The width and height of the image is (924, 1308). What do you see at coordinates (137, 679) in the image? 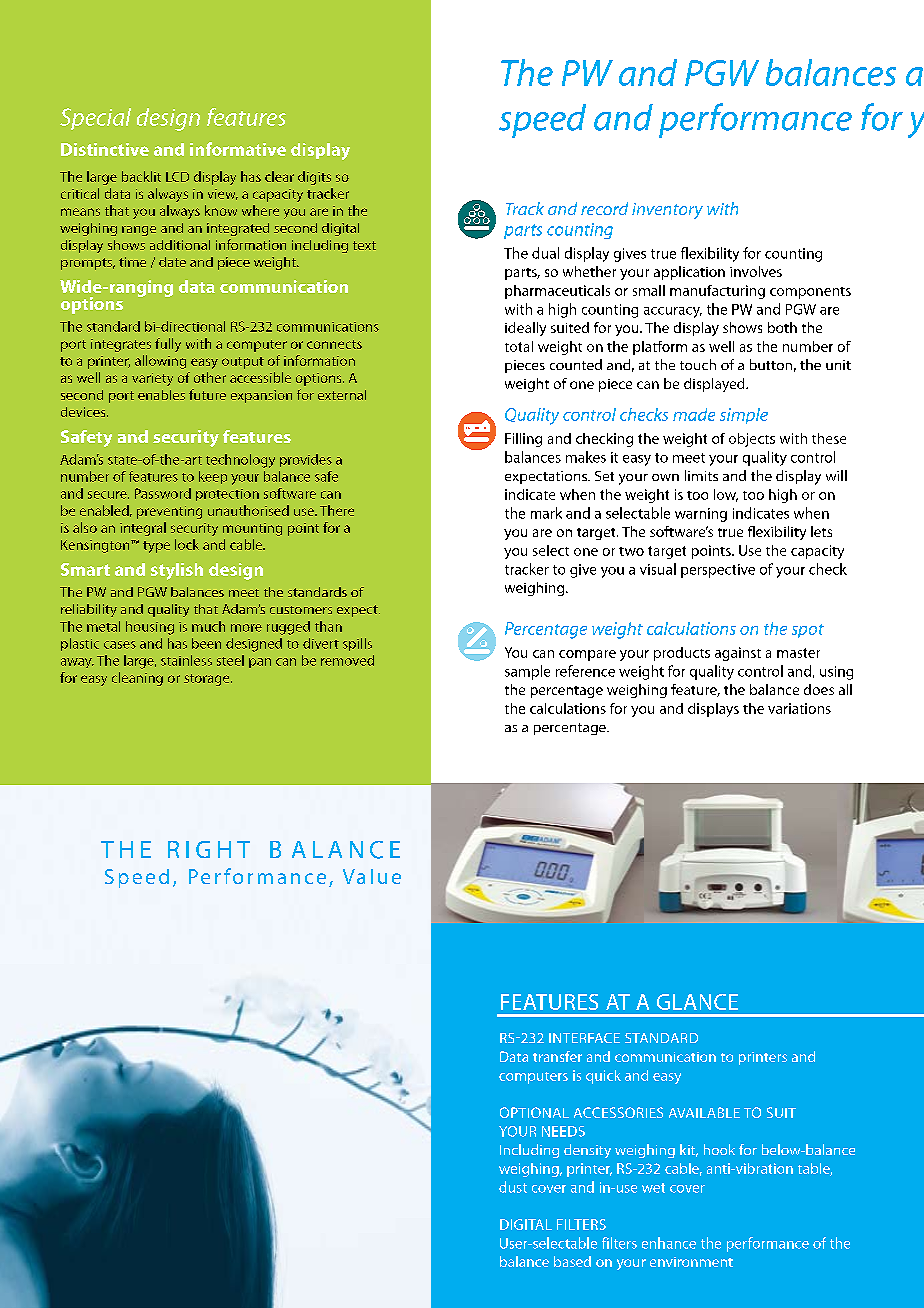
I see `cleaning` at bounding box center [137, 679].
